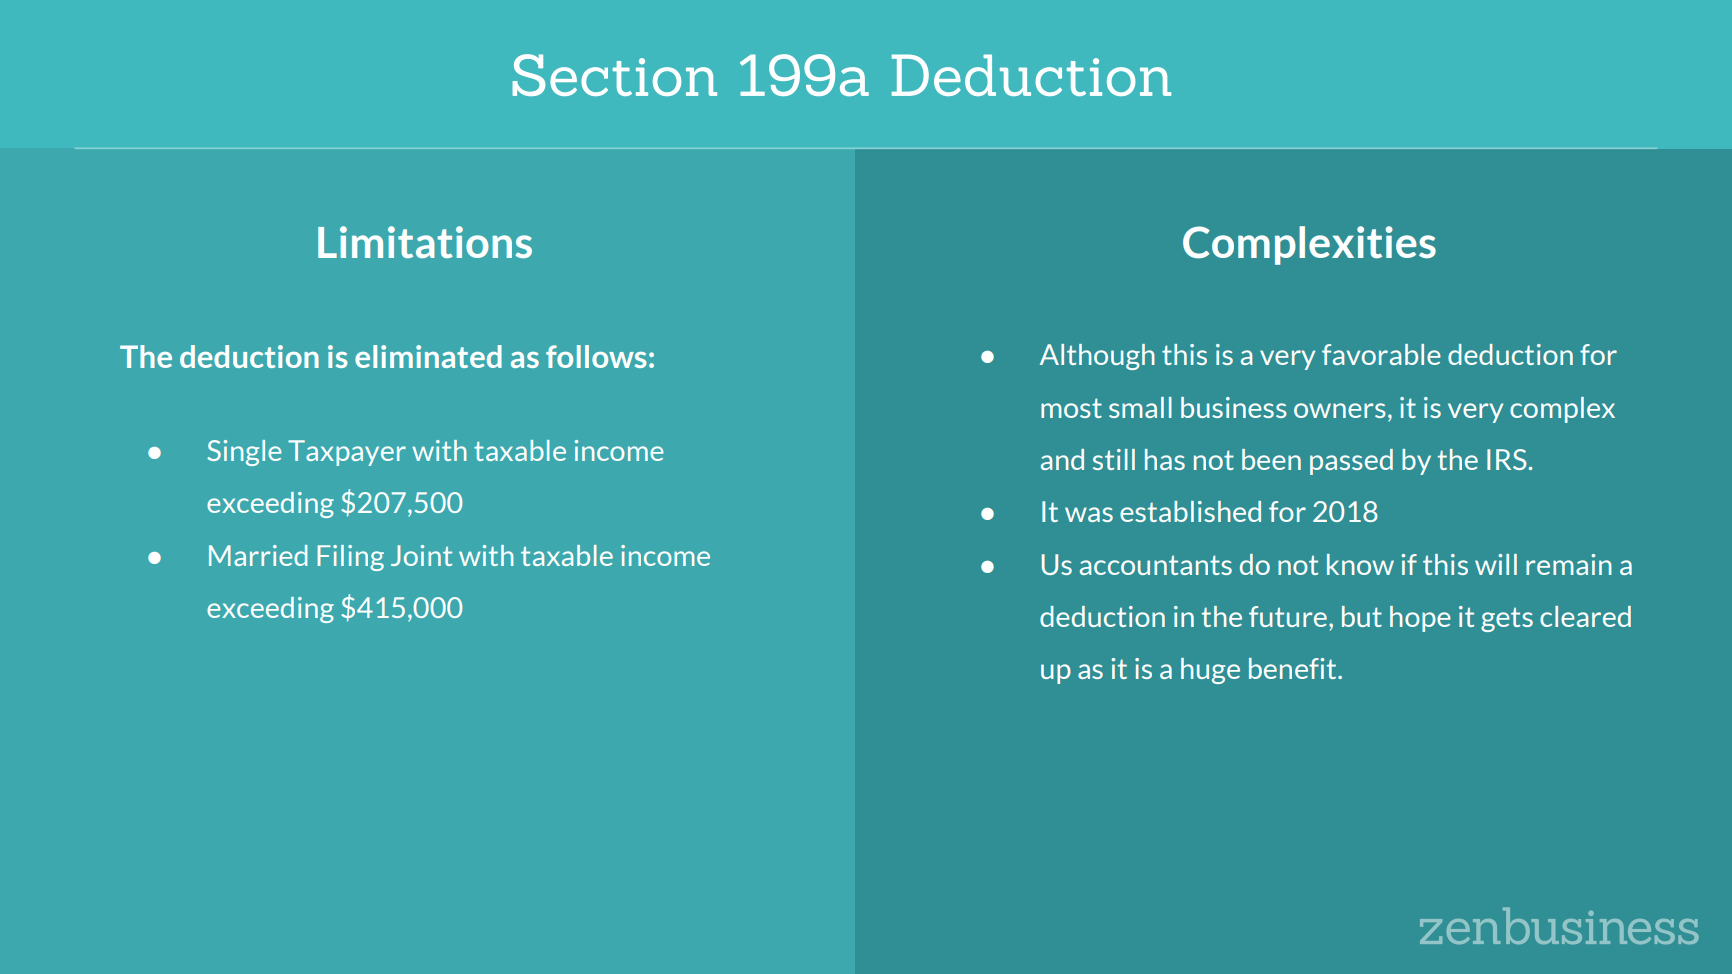 This screenshot has height=974, width=1732. Describe the element at coordinates (1340, 410) in the screenshot. I see `owners` at that location.
